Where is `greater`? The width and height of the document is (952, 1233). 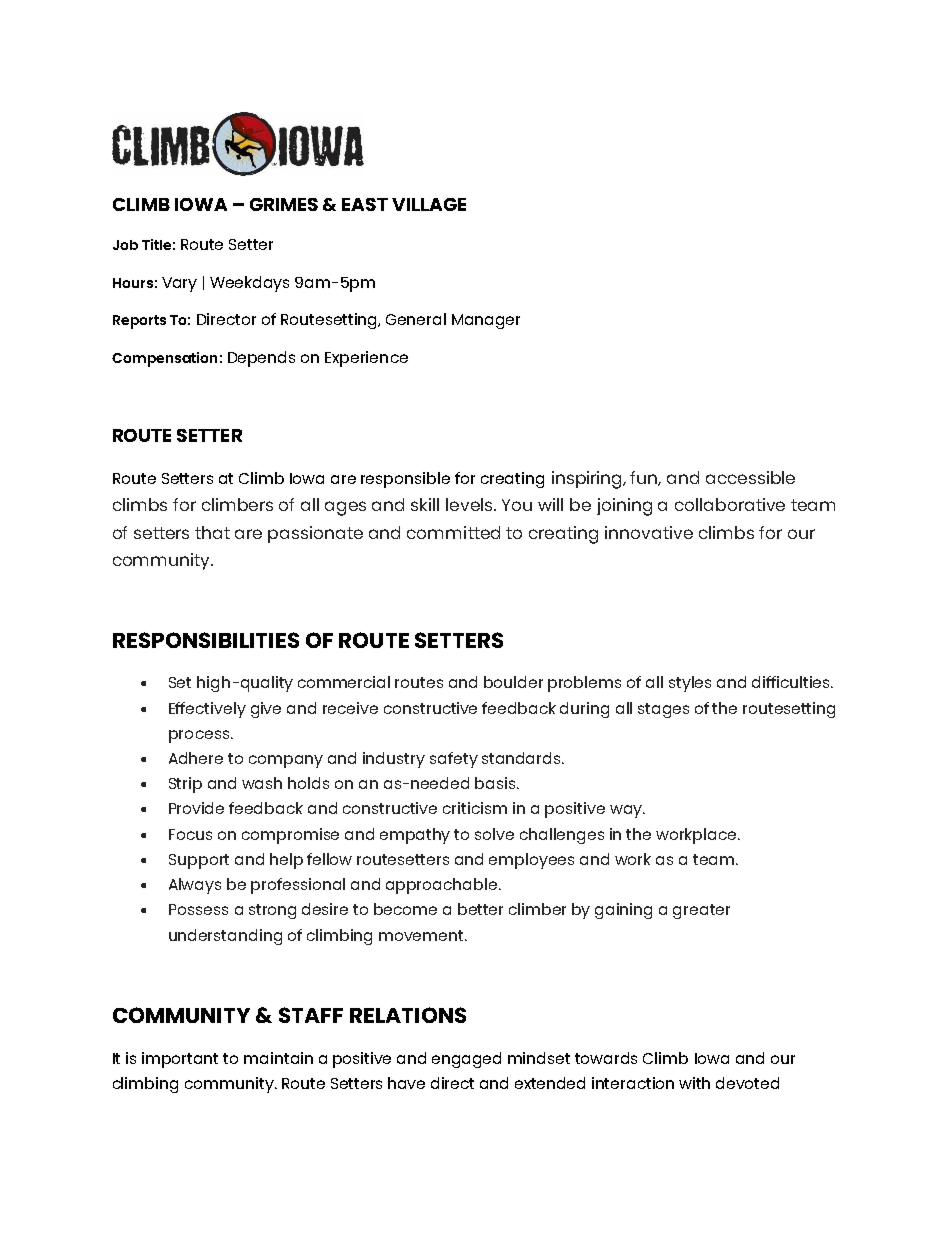 greater is located at coordinates (701, 911).
